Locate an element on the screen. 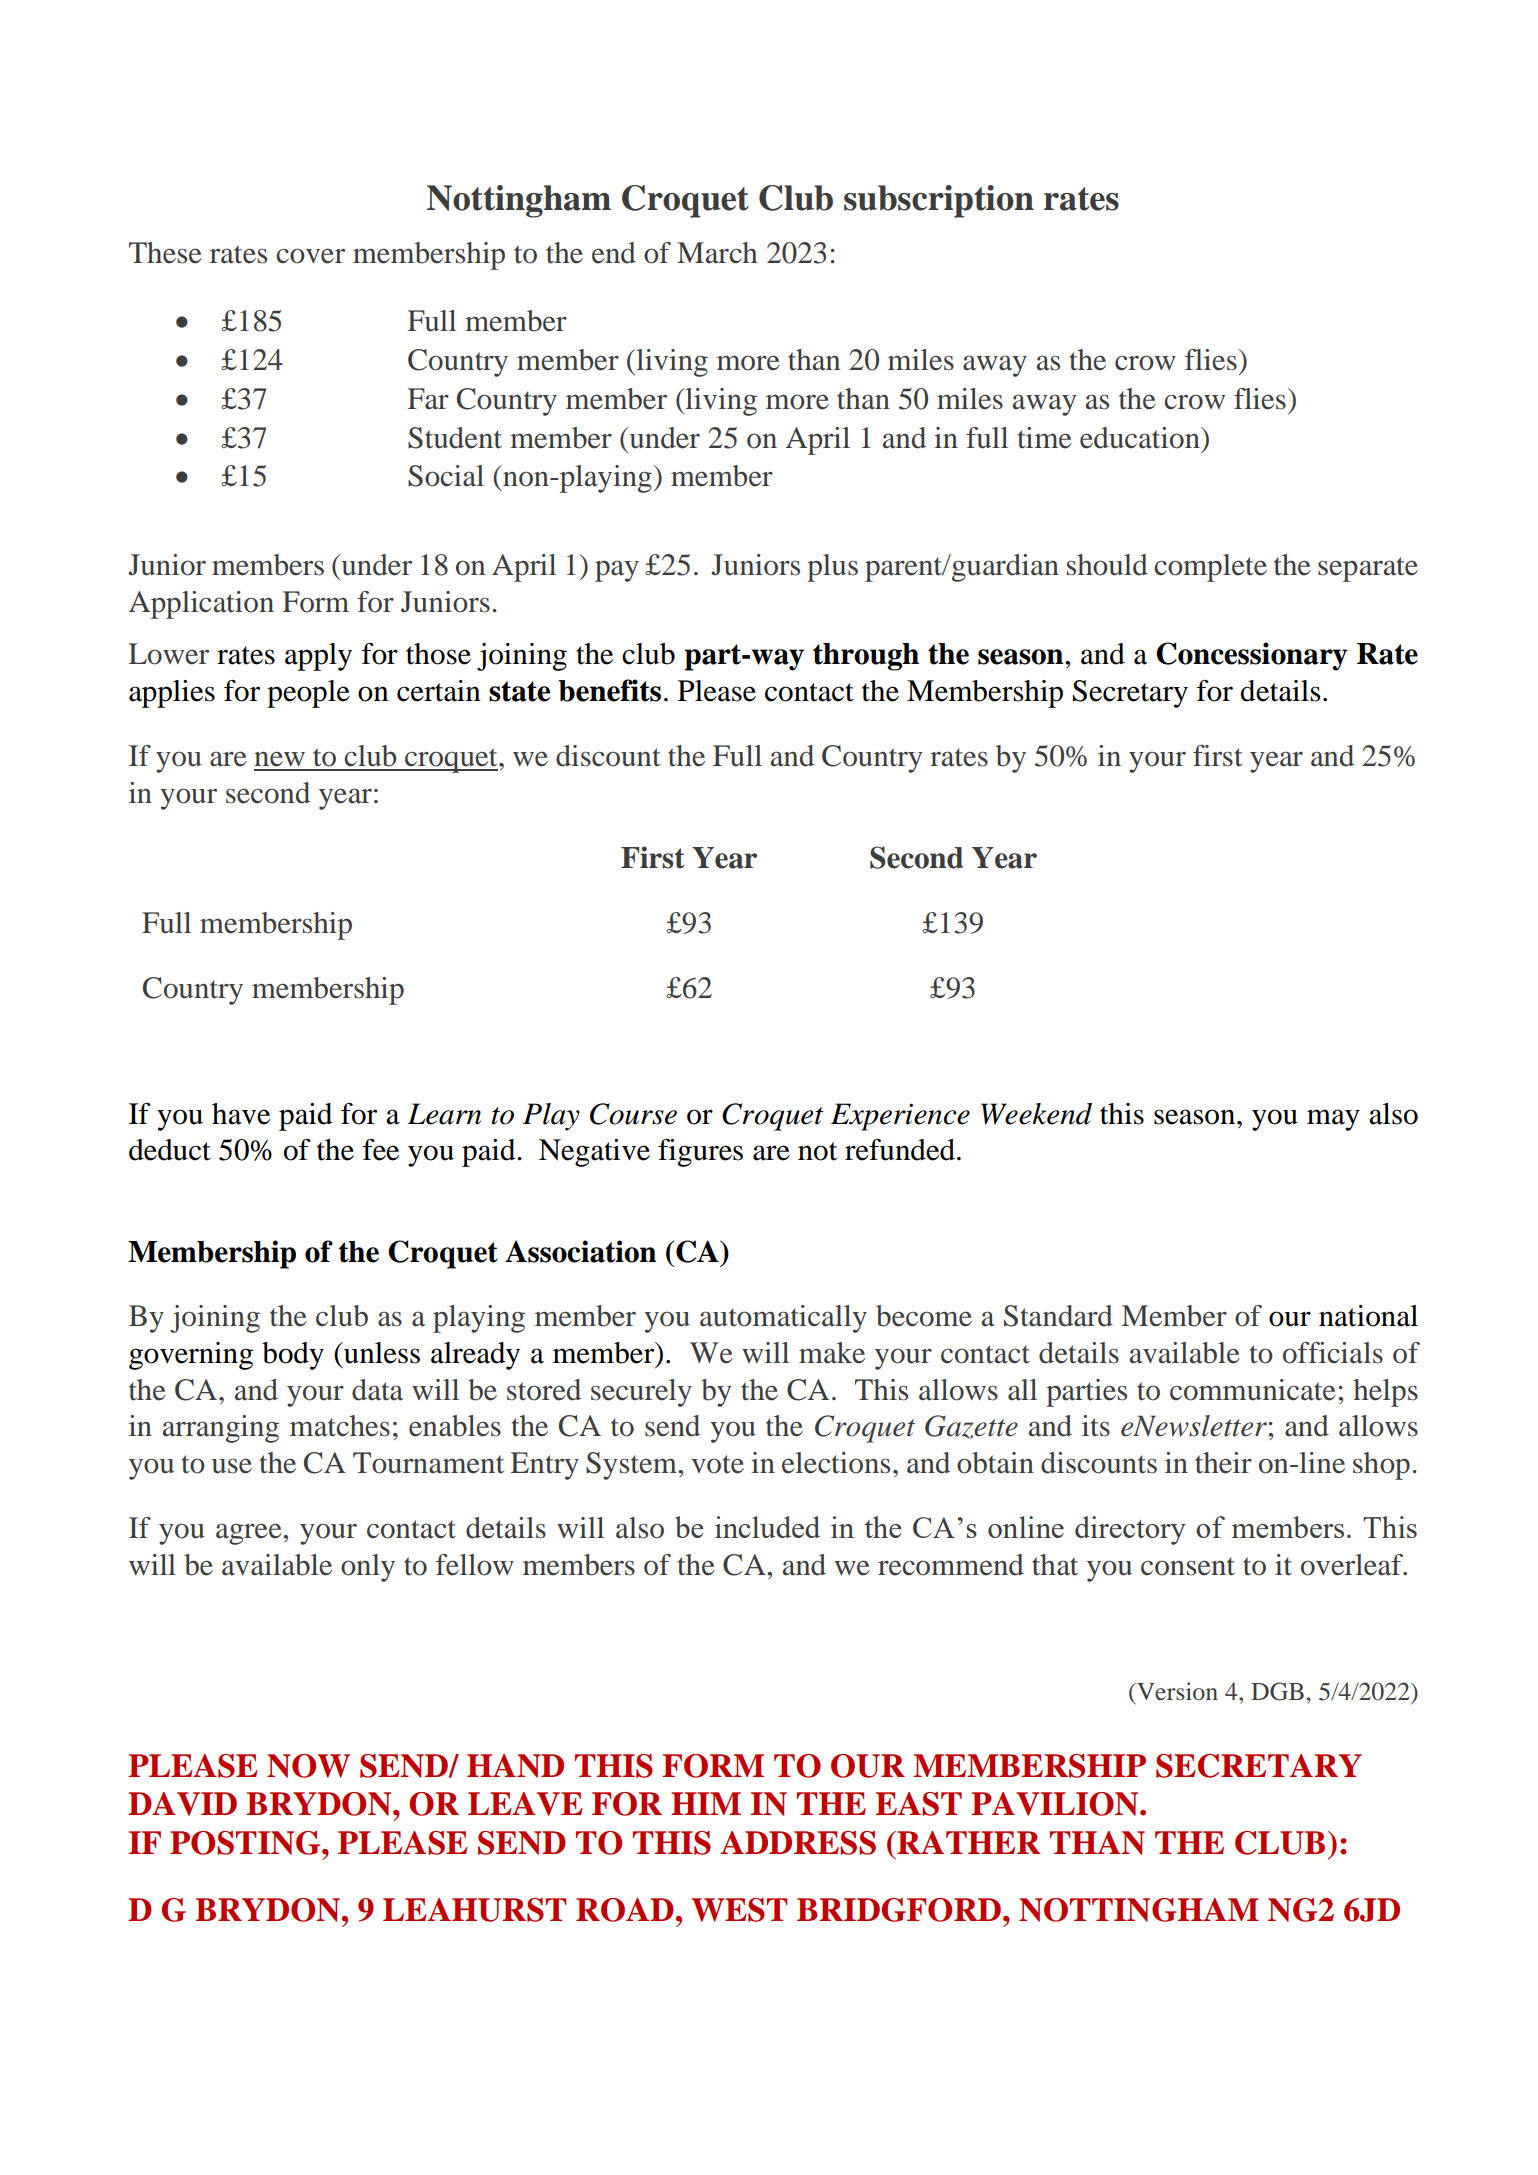 Image resolution: width=1538 pixels, height=2175 pixels. through is located at coordinates (866, 657).
